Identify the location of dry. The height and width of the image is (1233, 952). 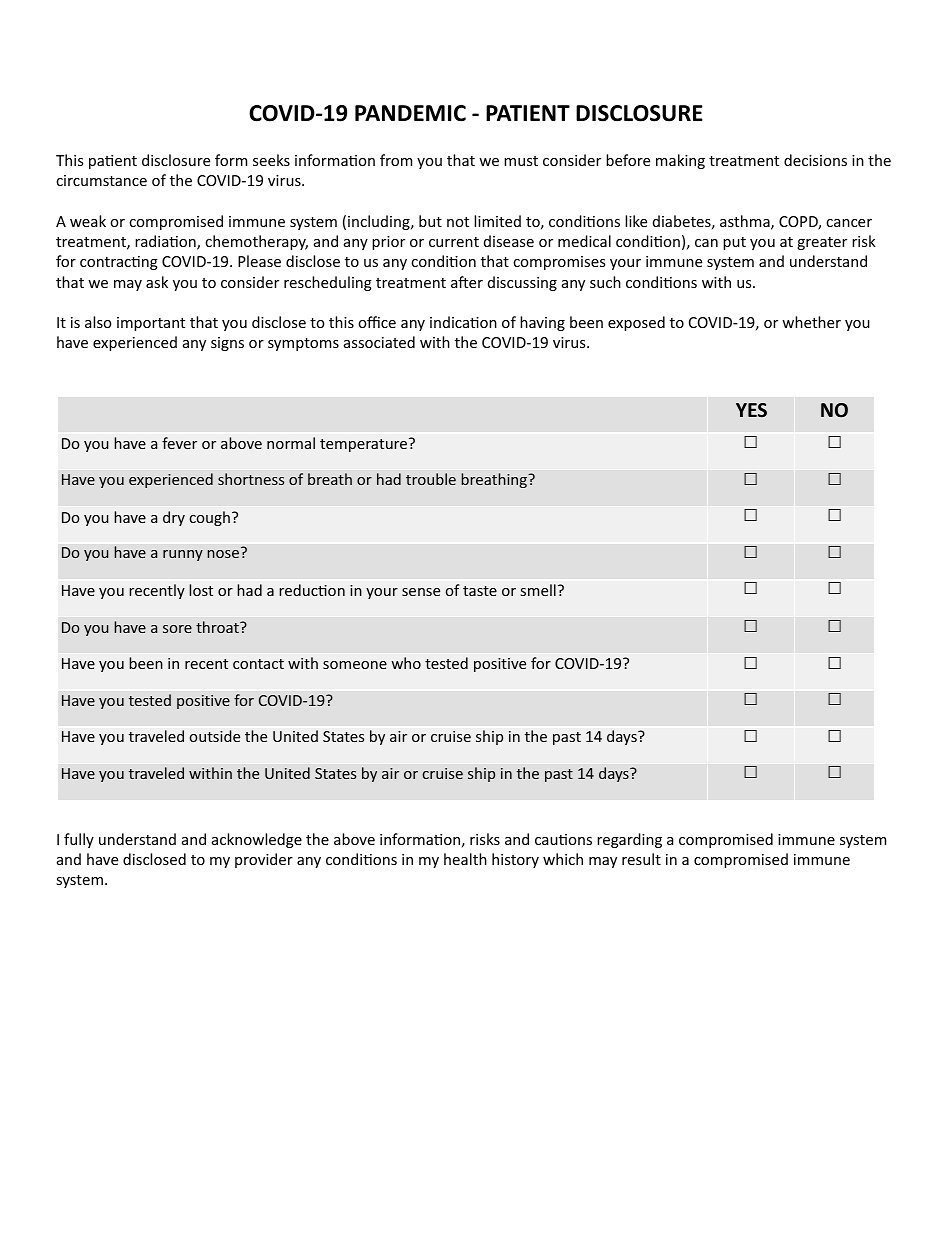
(174, 518).
